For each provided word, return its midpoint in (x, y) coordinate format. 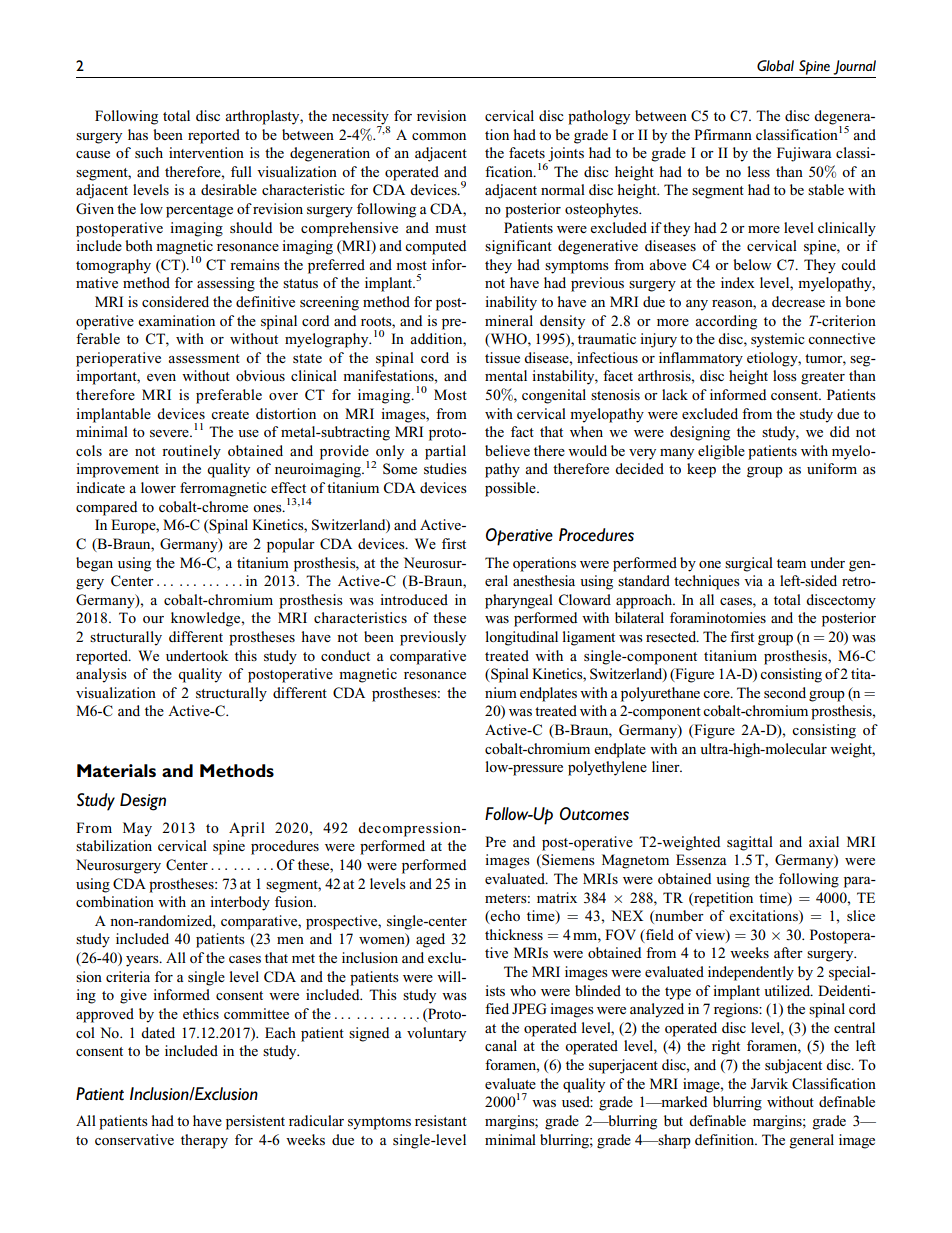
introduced (414, 599)
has (138, 134)
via (753, 580)
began (94, 564)
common (439, 136)
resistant (441, 1120)
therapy (204, 1141)
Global (775, 66)
